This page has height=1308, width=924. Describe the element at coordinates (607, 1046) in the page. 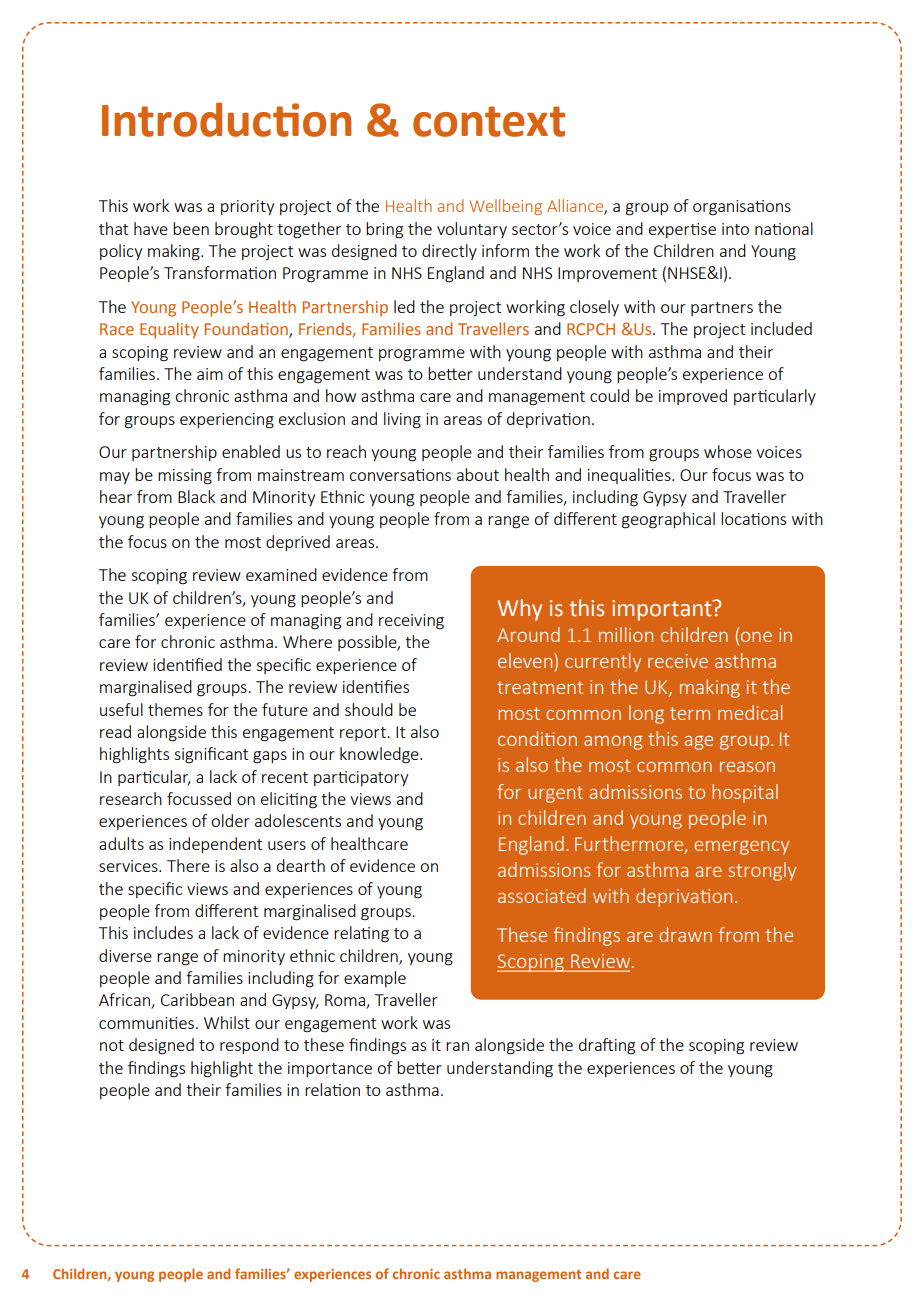

I see `drafting` at that location.
